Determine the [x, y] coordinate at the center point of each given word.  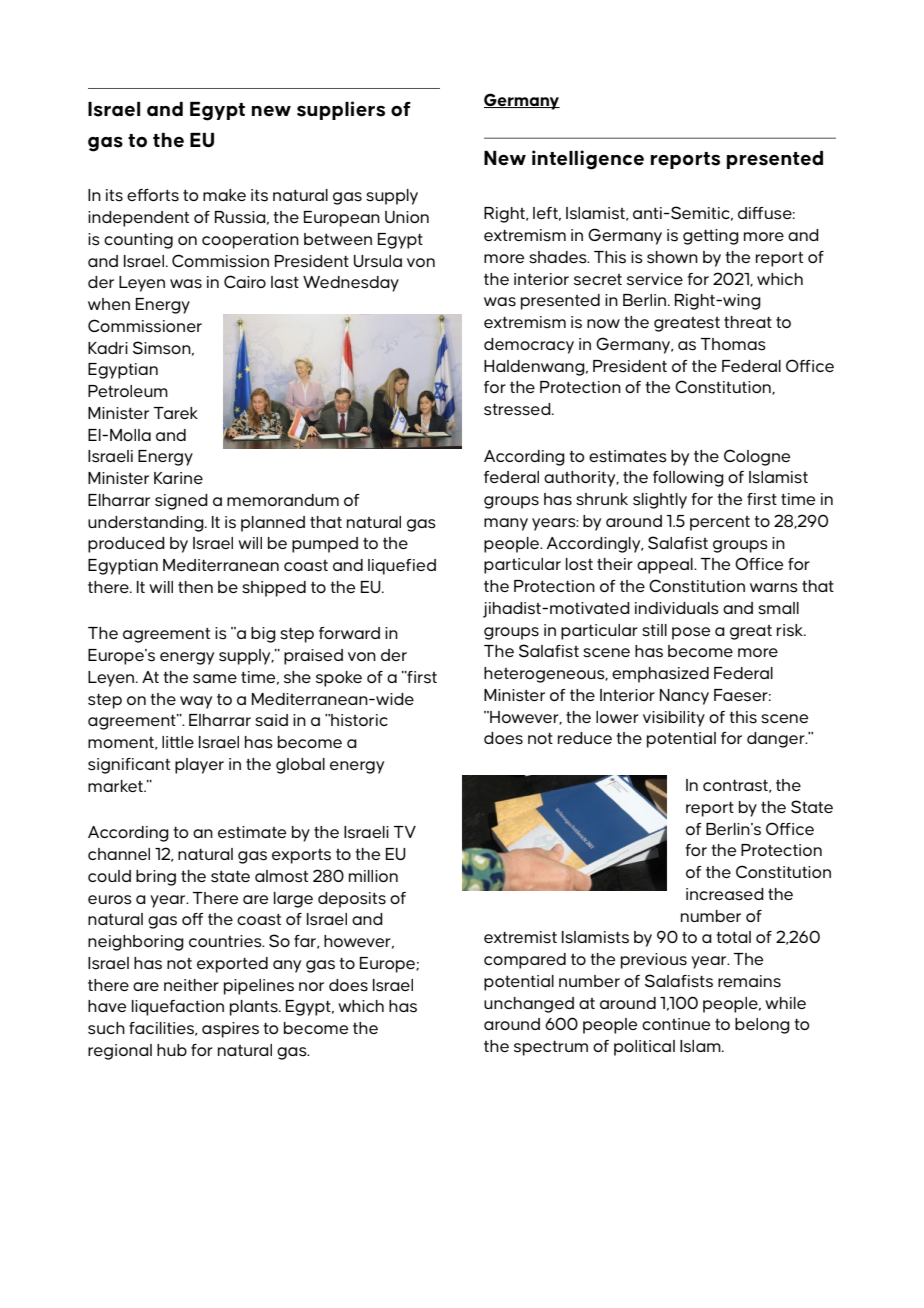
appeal [666, 566]
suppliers [341, 110]
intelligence [588, 160]
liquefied [402, 567]
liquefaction [178, 1008]
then [195, 587]
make [224, 195]
